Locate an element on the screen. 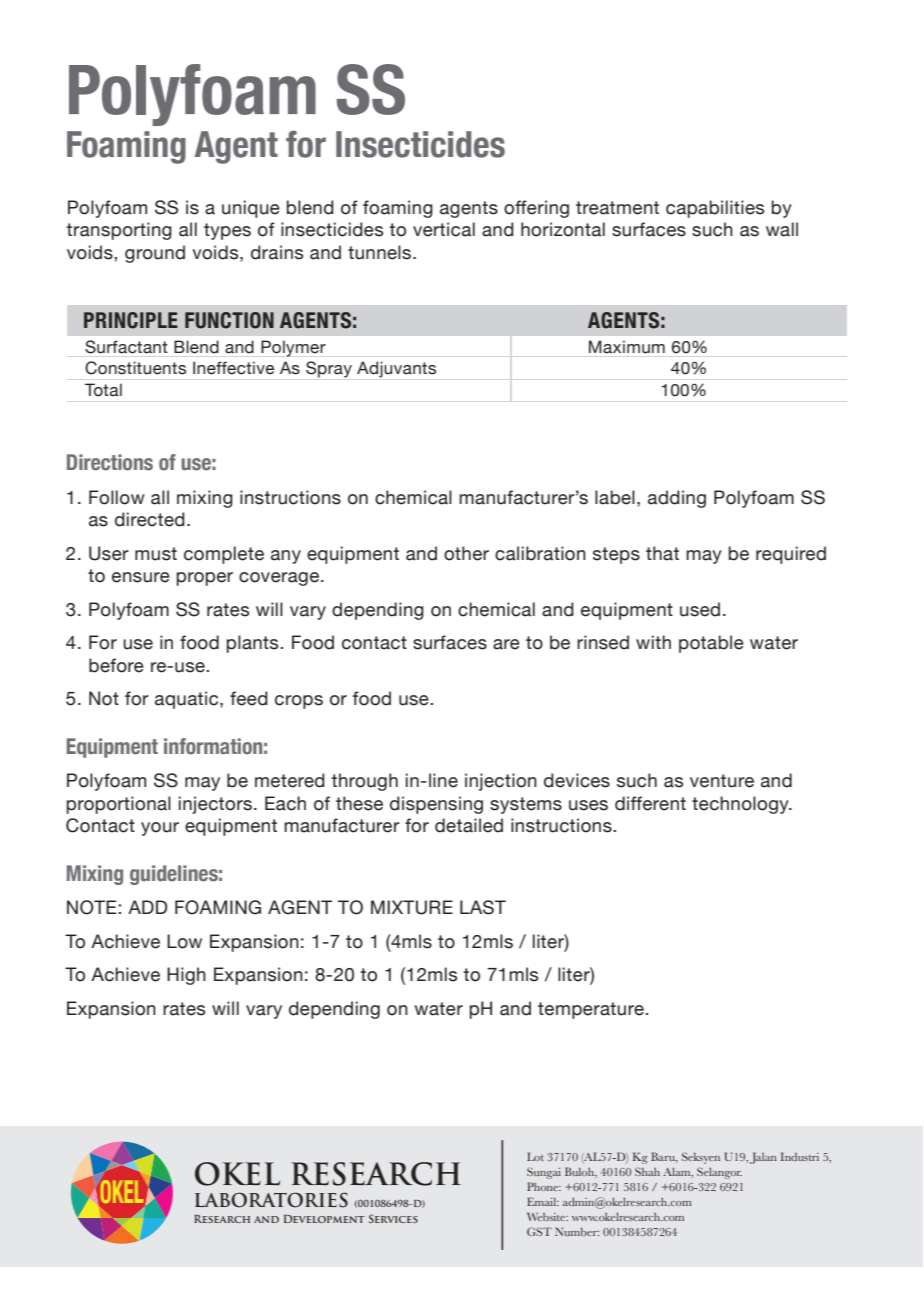  your is located at coordinates (160, 829).
